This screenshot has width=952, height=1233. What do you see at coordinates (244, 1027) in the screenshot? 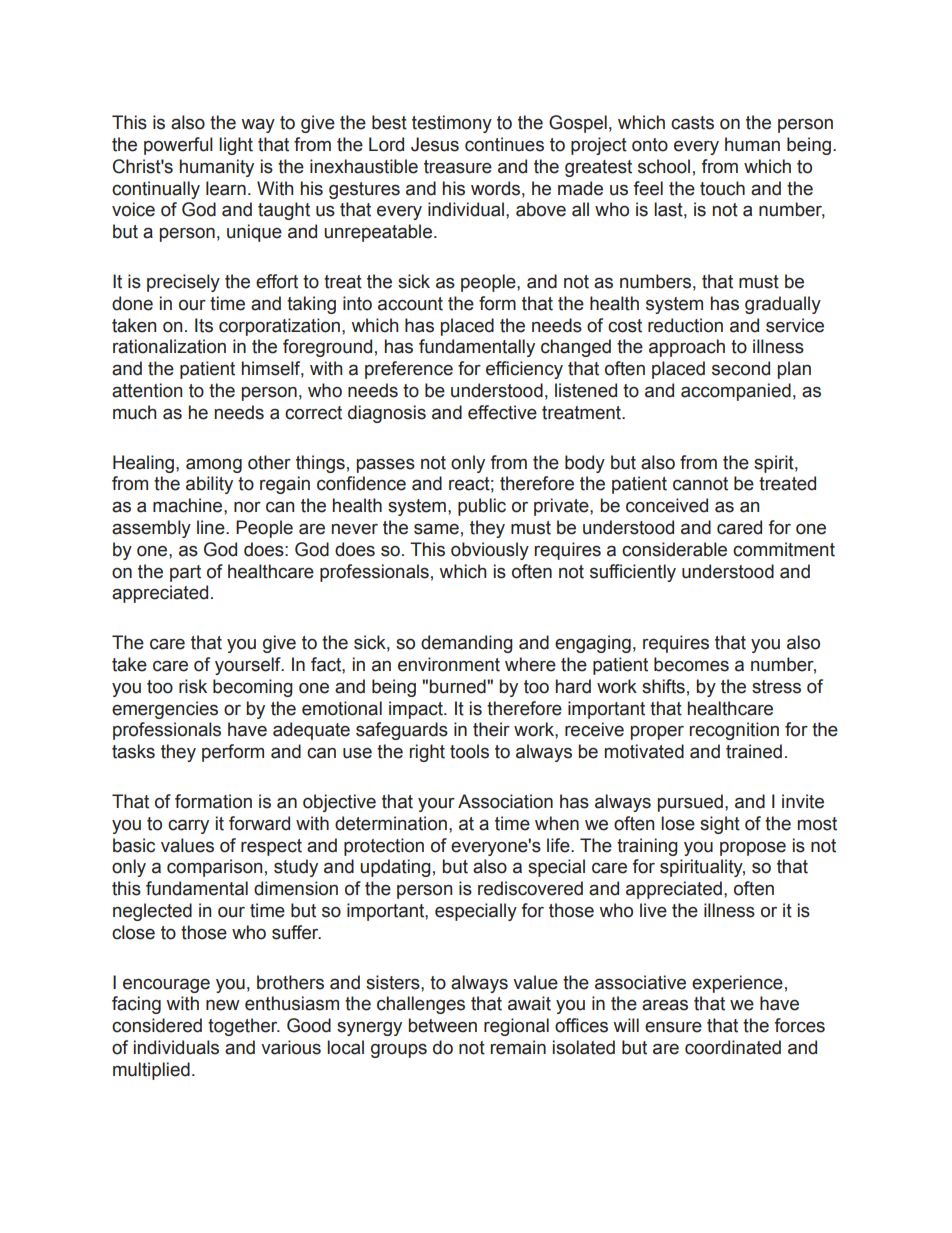
I see `together` at bounding box center [244, 1027].
